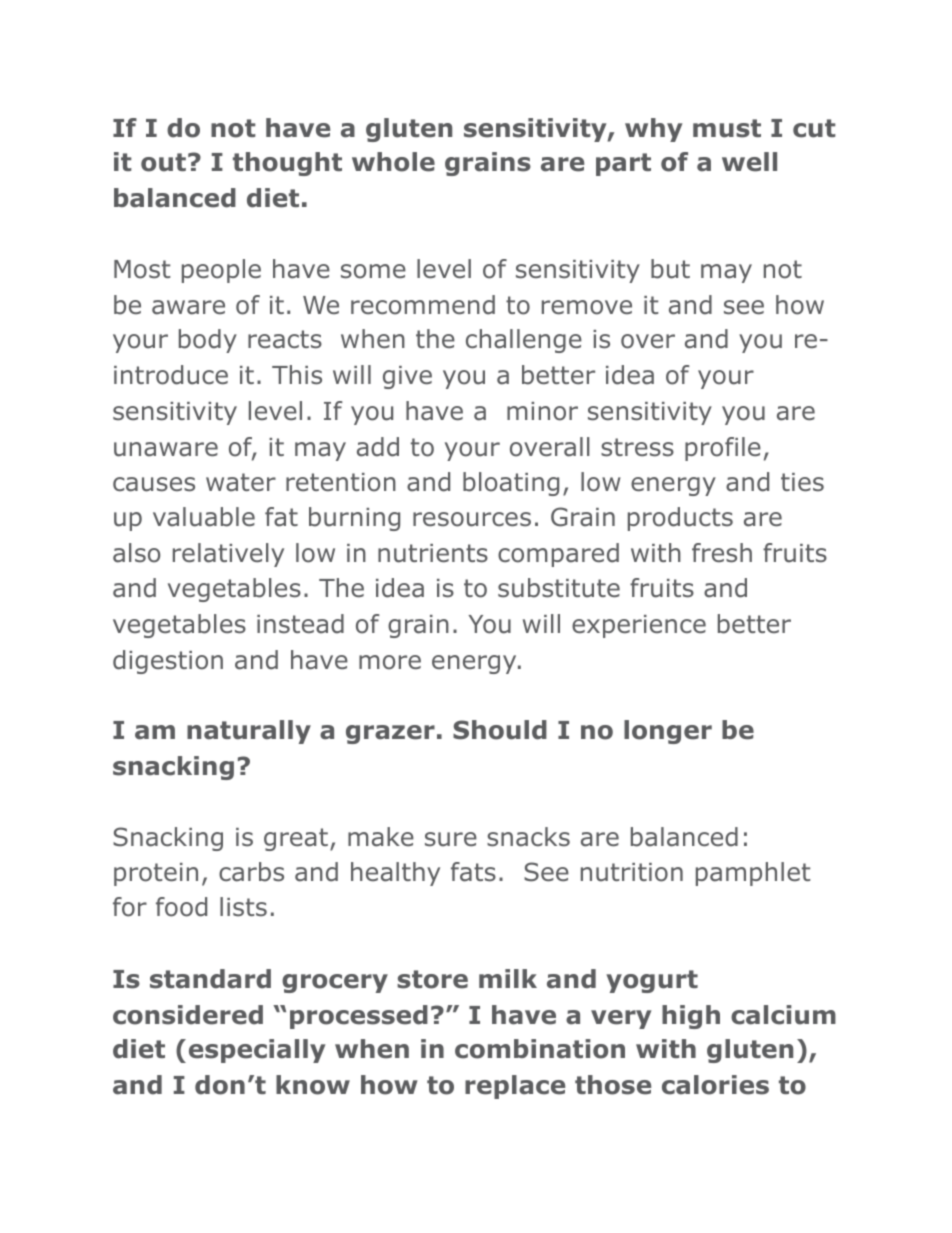 This image has width=952, height=1233. What do you see at coordinates (407, 377) in the image?
I see `give` at bounding box center [407, 377].
